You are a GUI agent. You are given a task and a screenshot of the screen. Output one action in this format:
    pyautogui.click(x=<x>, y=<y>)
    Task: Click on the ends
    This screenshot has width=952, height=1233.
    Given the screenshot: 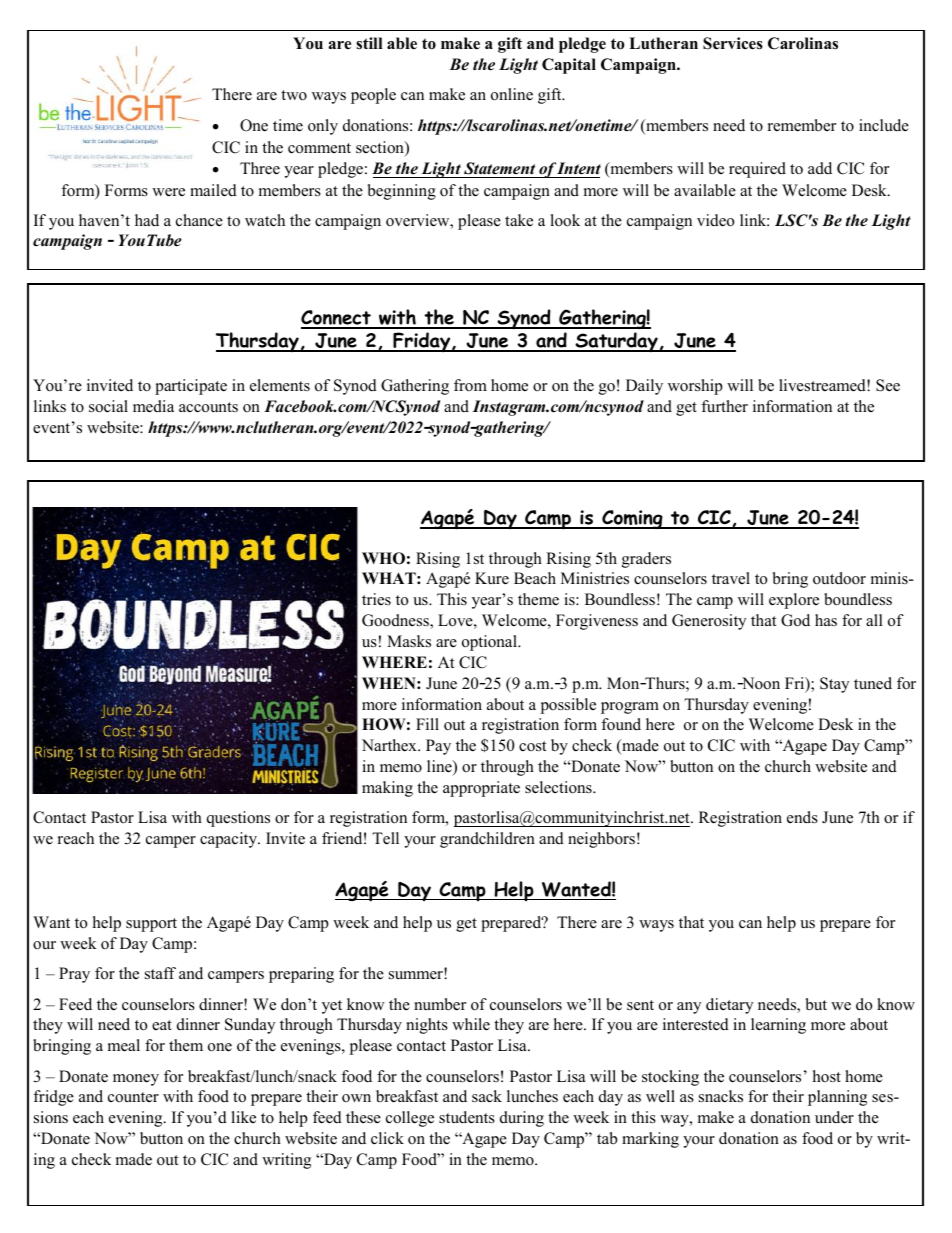 What is the action you would take?
    pyautogui.click(x=802, y=817)
